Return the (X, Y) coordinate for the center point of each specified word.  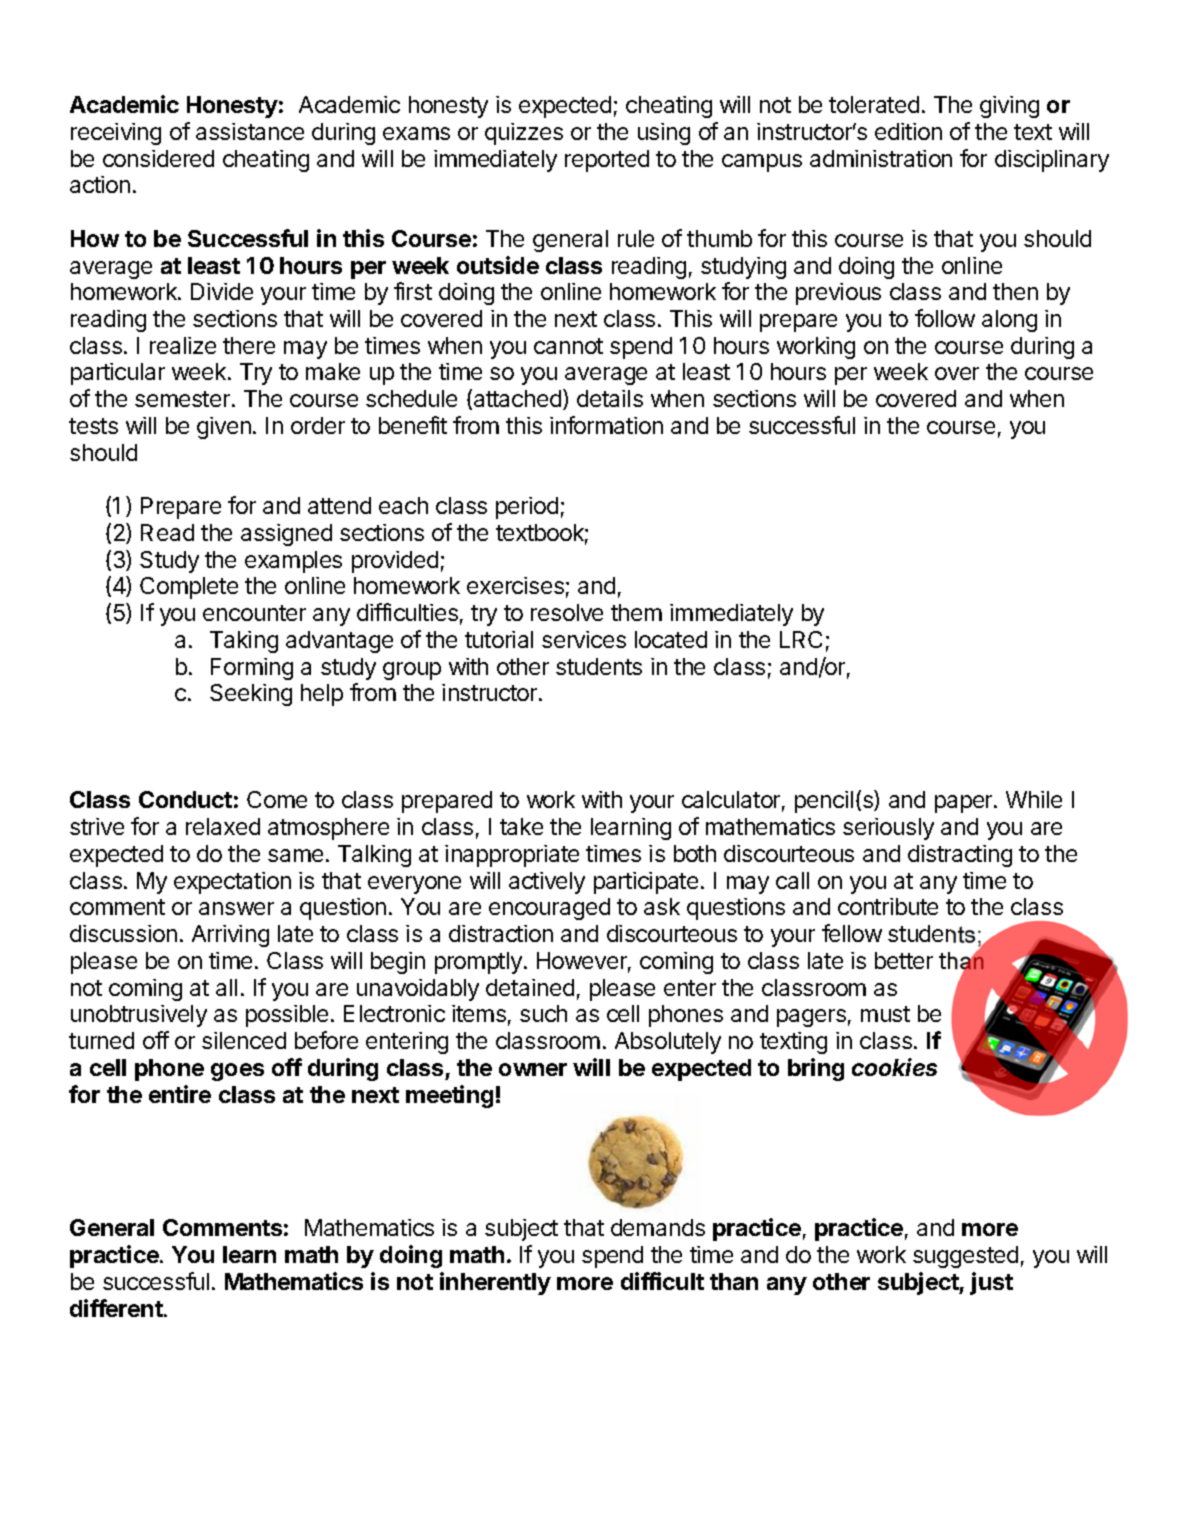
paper (965, 804)
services (584, 639)
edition (908, 131)
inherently (495, 1283)
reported (607, 161)
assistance (250, 131)
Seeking (251, 695)
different (117, 1308)
